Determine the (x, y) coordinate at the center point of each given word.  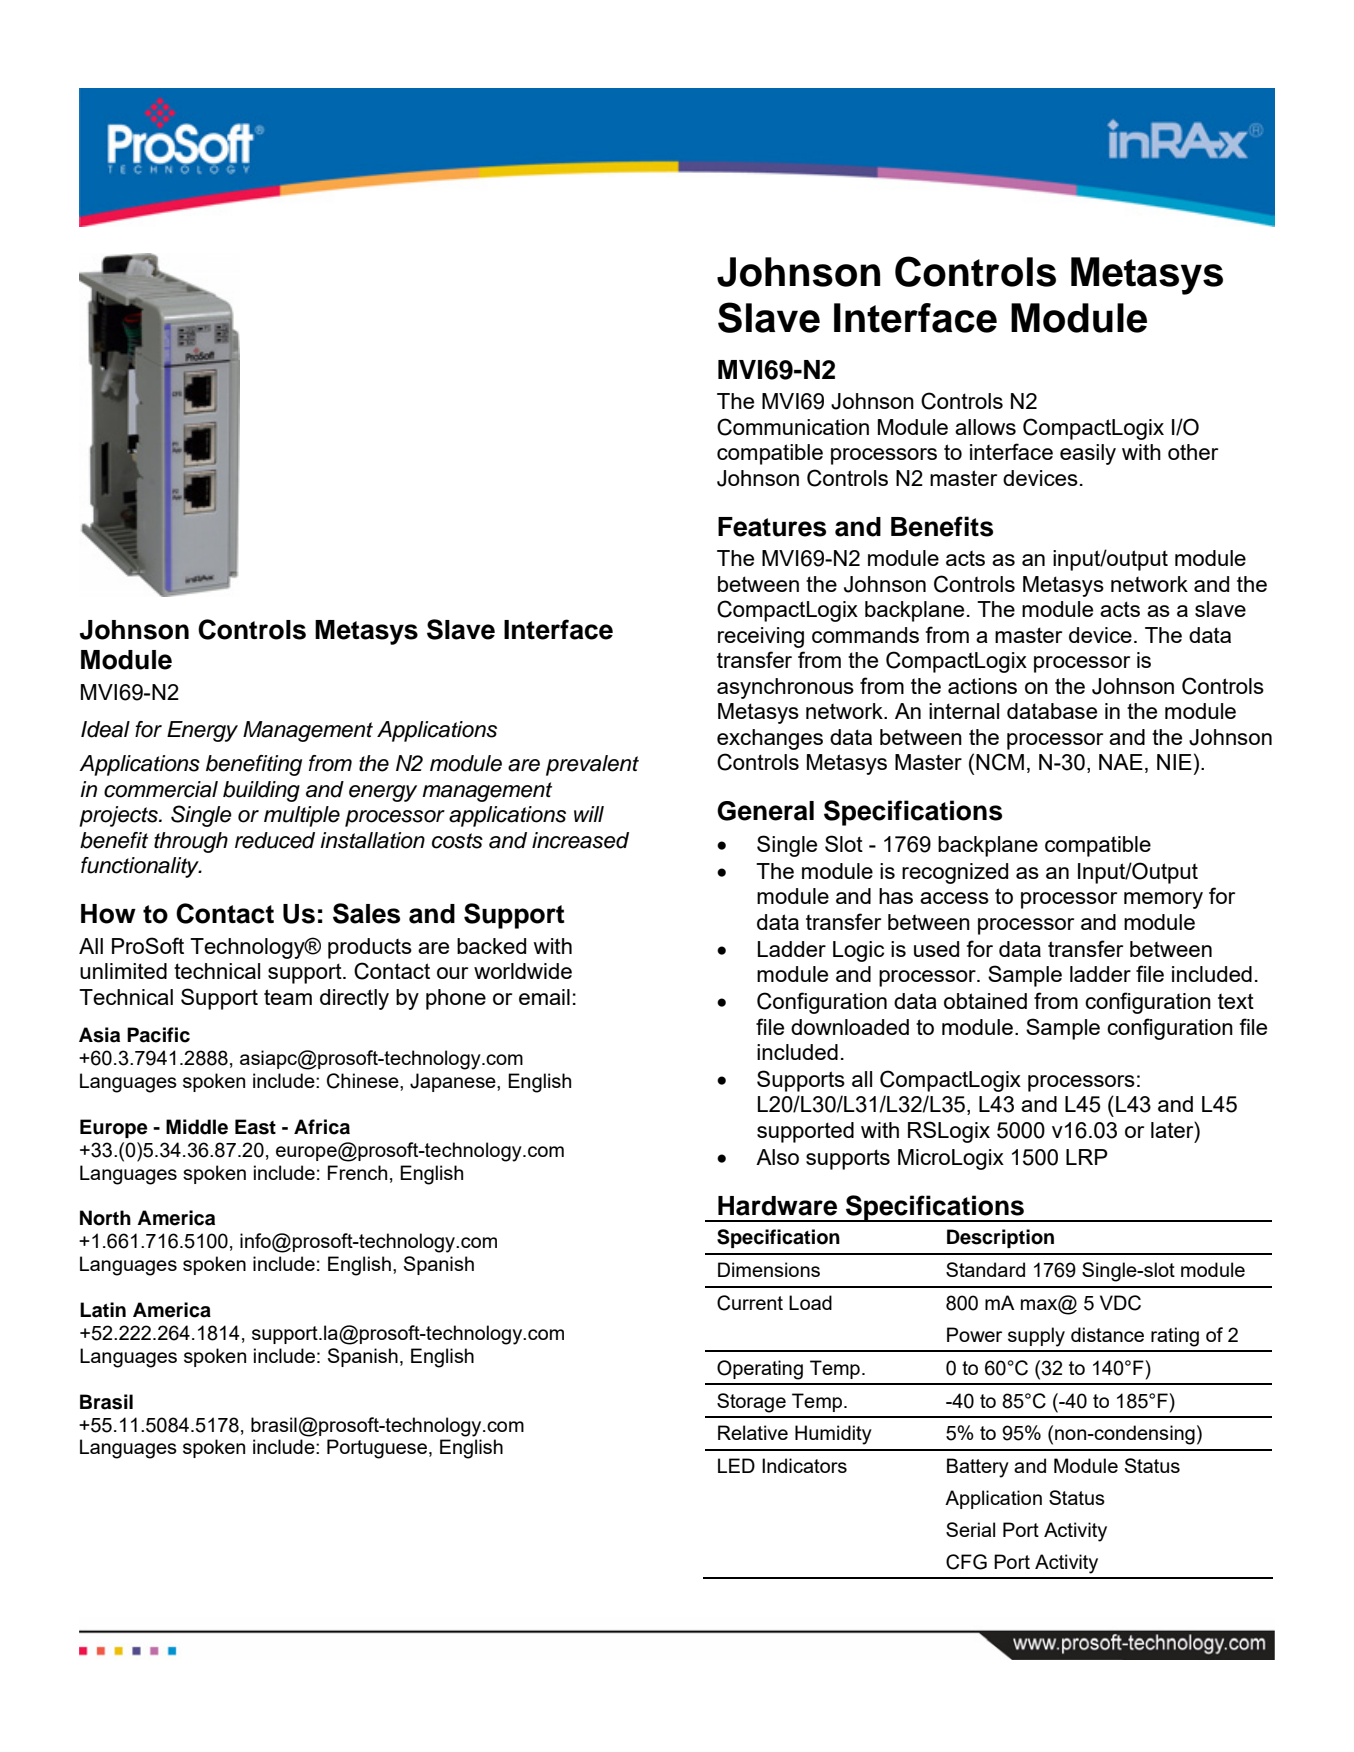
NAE (1121, 762)
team (288, 997)
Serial (970, 1529)
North (105, 1218)
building (261, 791)
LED (736, 1465)
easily (1088, 454)
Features (772, 527)
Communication (793, 427)
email (544, 997)
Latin (103, 1310)
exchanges (770, 739)
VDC (1120, 1303)
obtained (985, 1001)
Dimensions (769, 1269)
